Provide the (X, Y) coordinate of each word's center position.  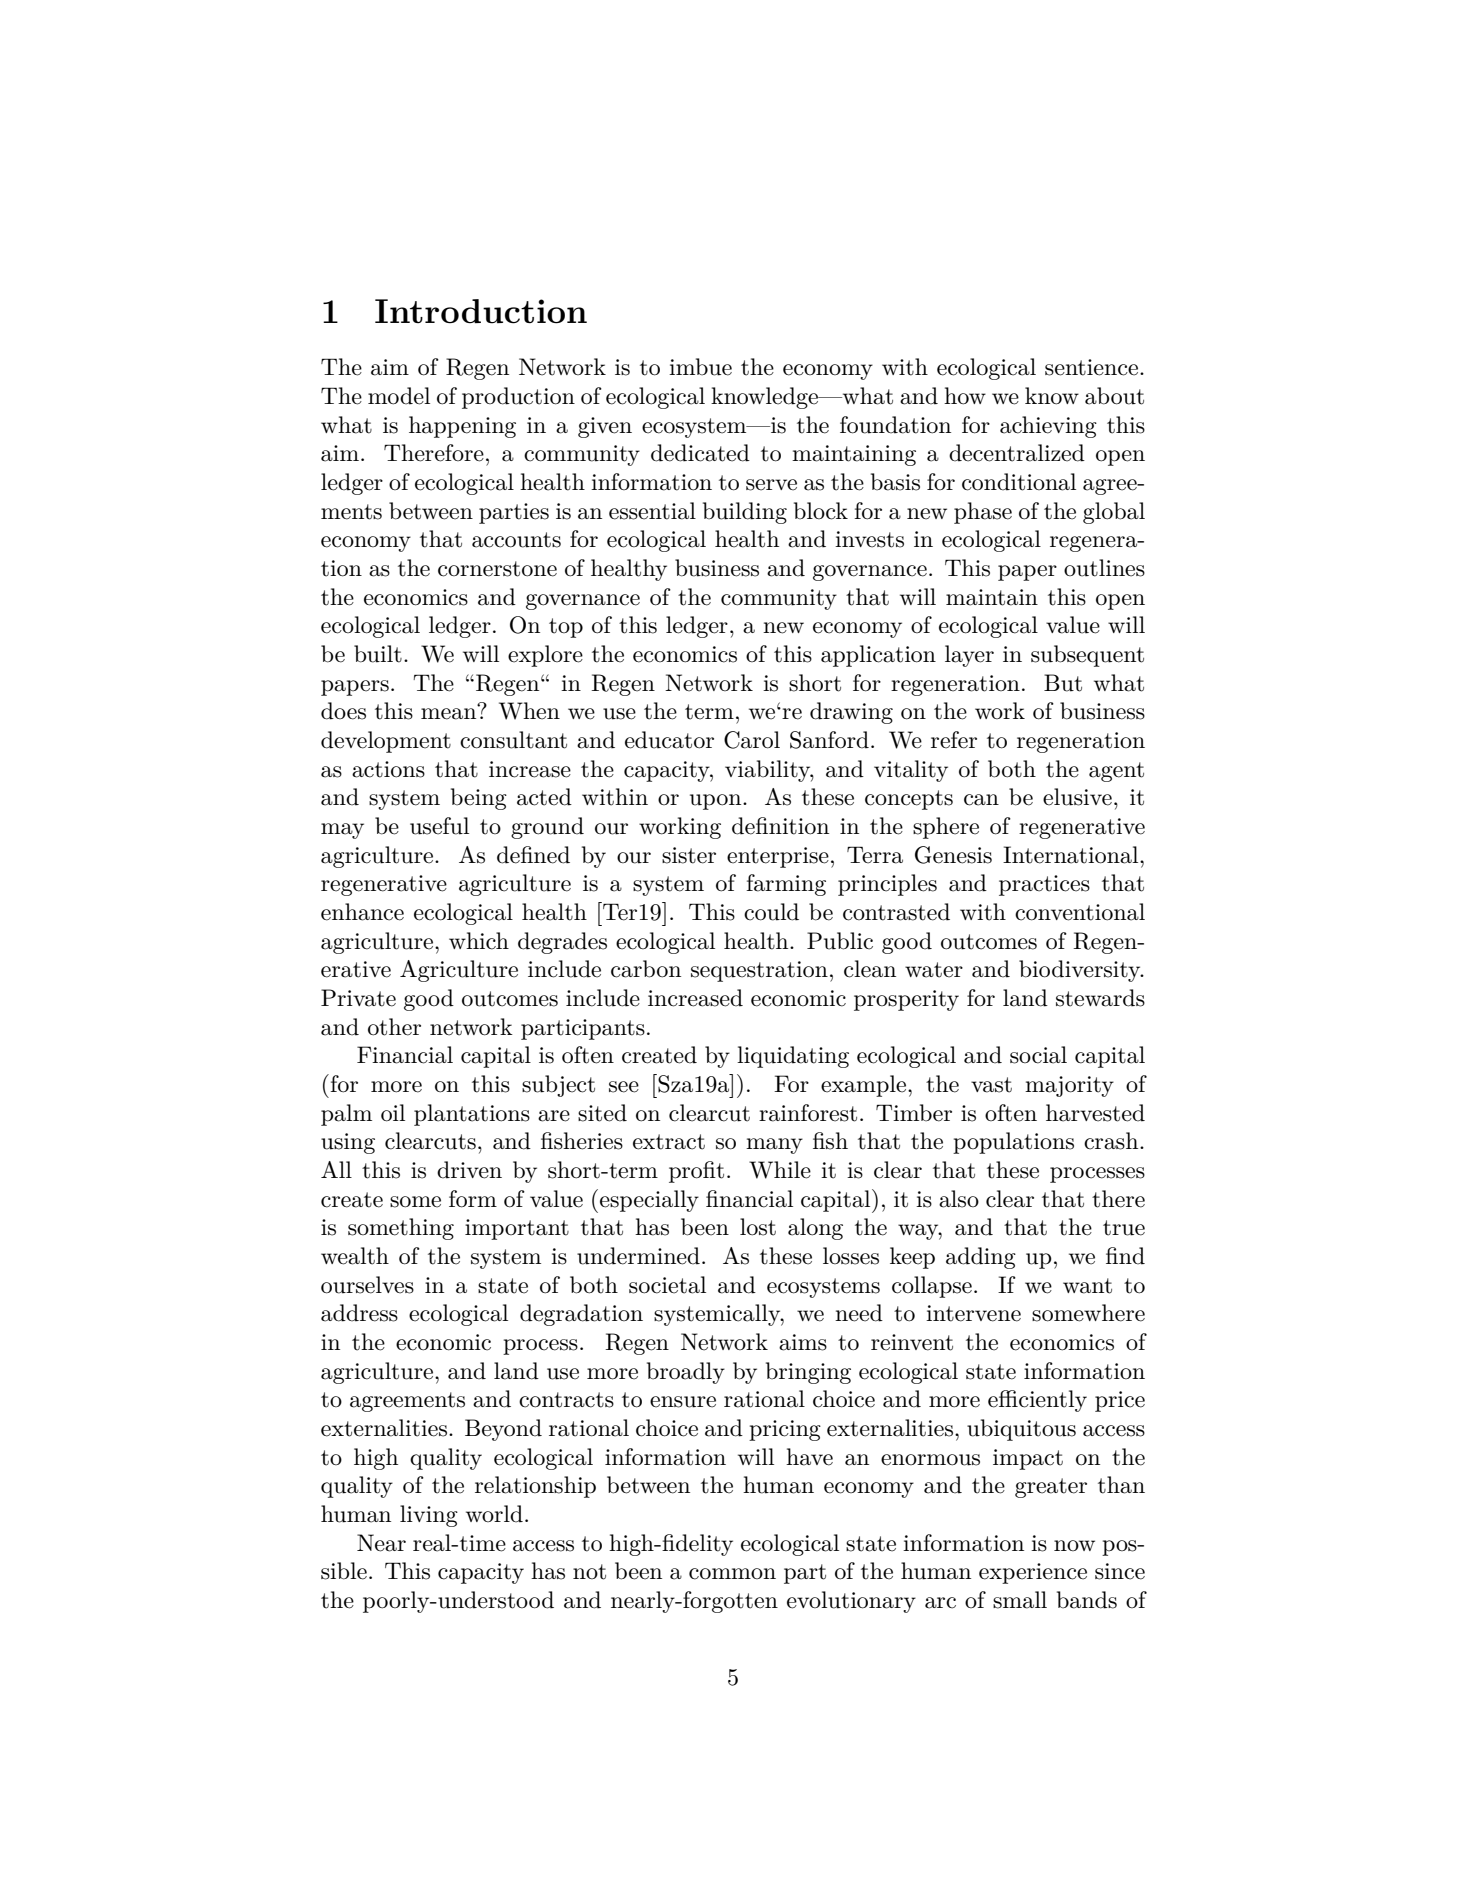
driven (469, 1170)
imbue (700, 367)
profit (696, 1172)
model (399, 396)
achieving (1048, 427)
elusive (1077, 797)
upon (717, 802)
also (959, 1199)
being (479, 799)
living (429, 1516)
